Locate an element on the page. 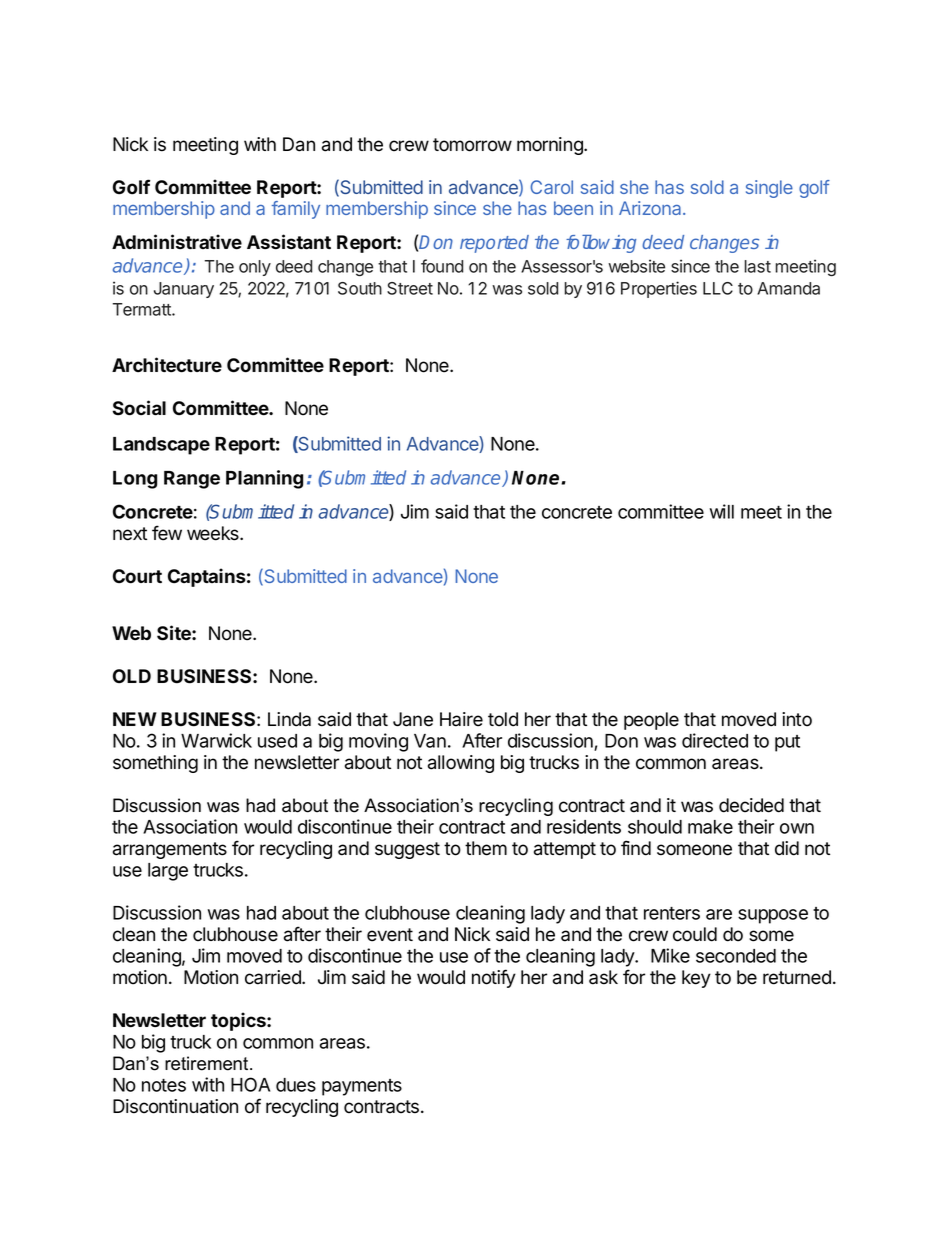 The width and height of the page is (952, 1233). retirement is located at coordinates (208, 1063).
